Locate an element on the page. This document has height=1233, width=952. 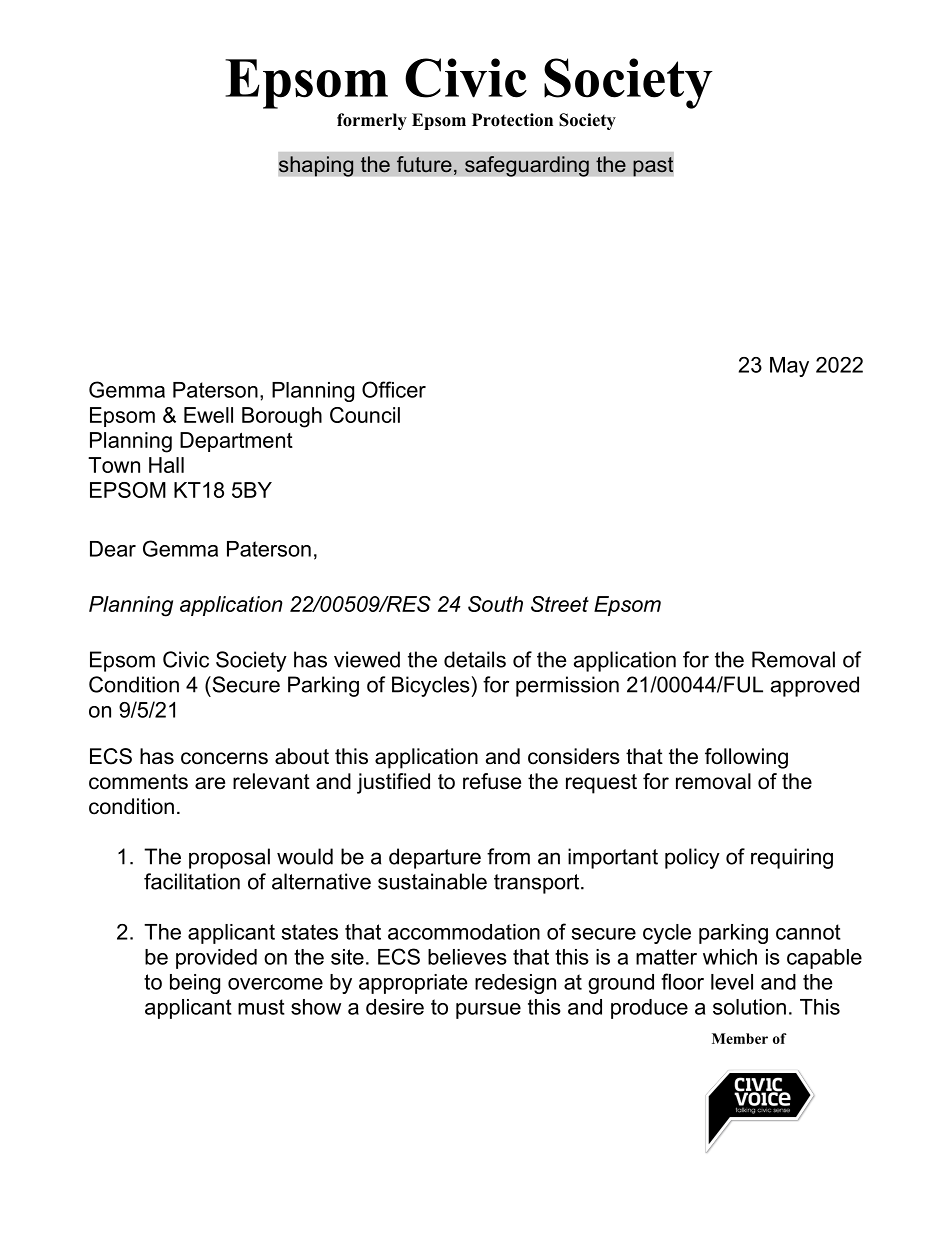
formerly is located at coordinates (372, 121).
